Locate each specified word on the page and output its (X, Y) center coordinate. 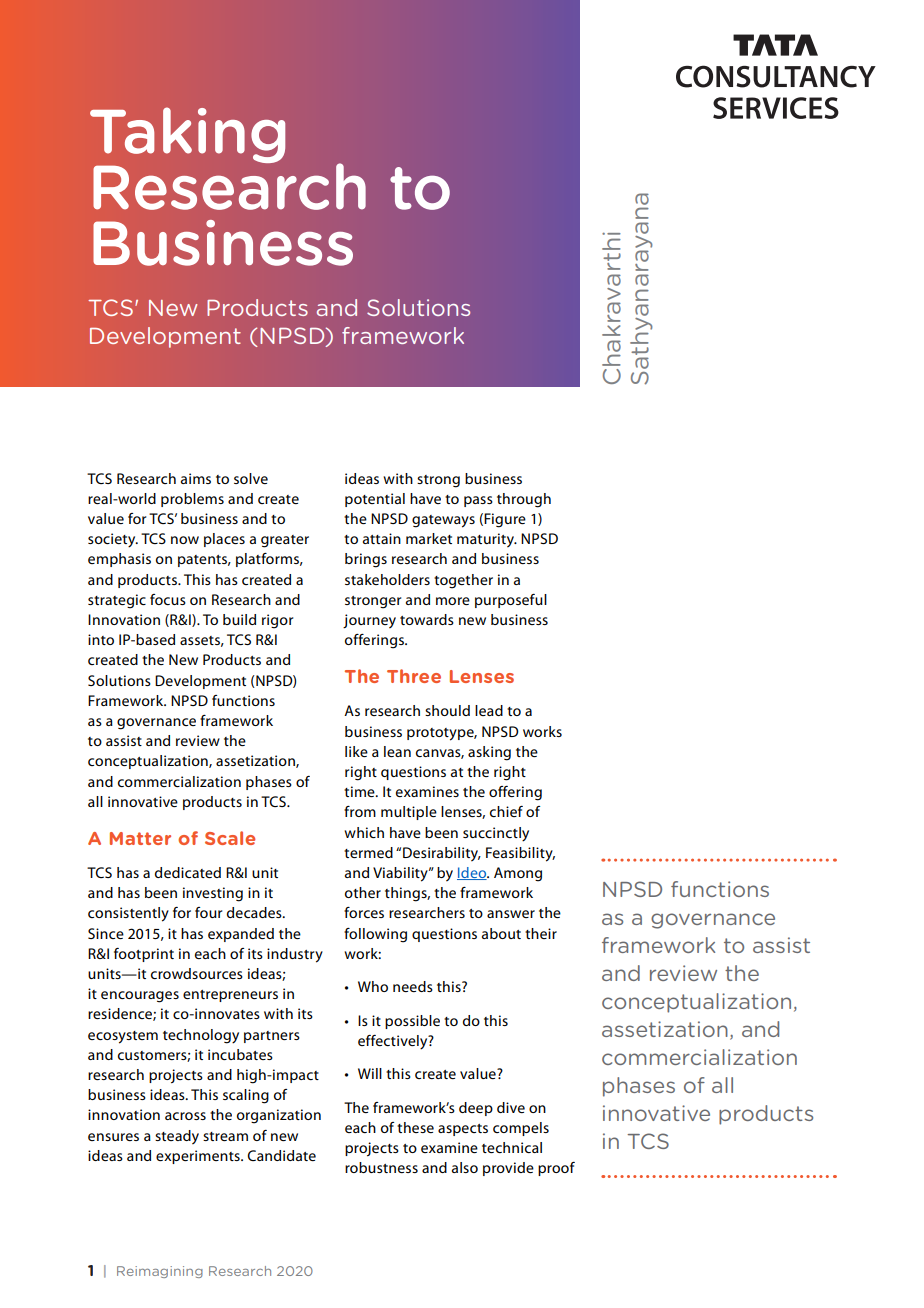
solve (251, 478)
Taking (187, 136)
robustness (381, 1167)
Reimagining (160, 1272)
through (524, 500)
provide (508, 1169)
